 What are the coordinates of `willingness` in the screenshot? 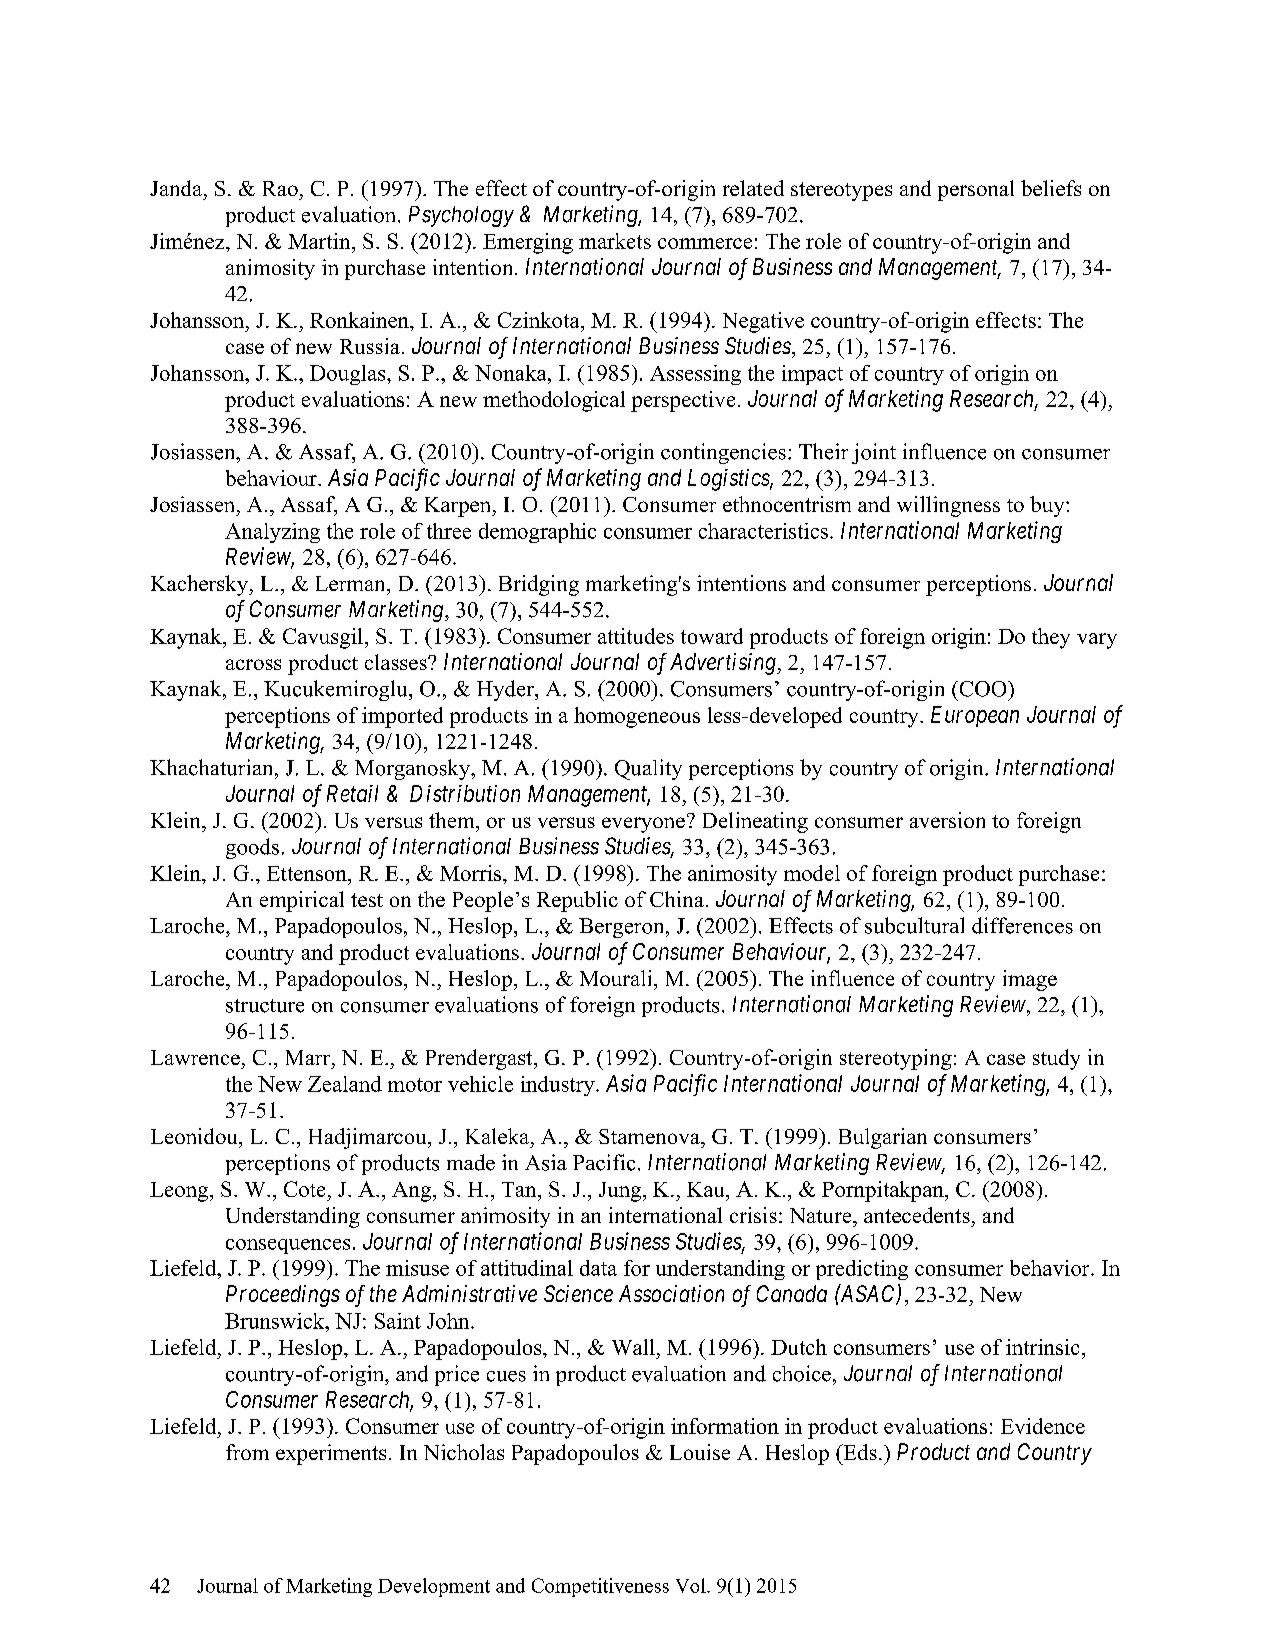 It's located at (948, 506).
